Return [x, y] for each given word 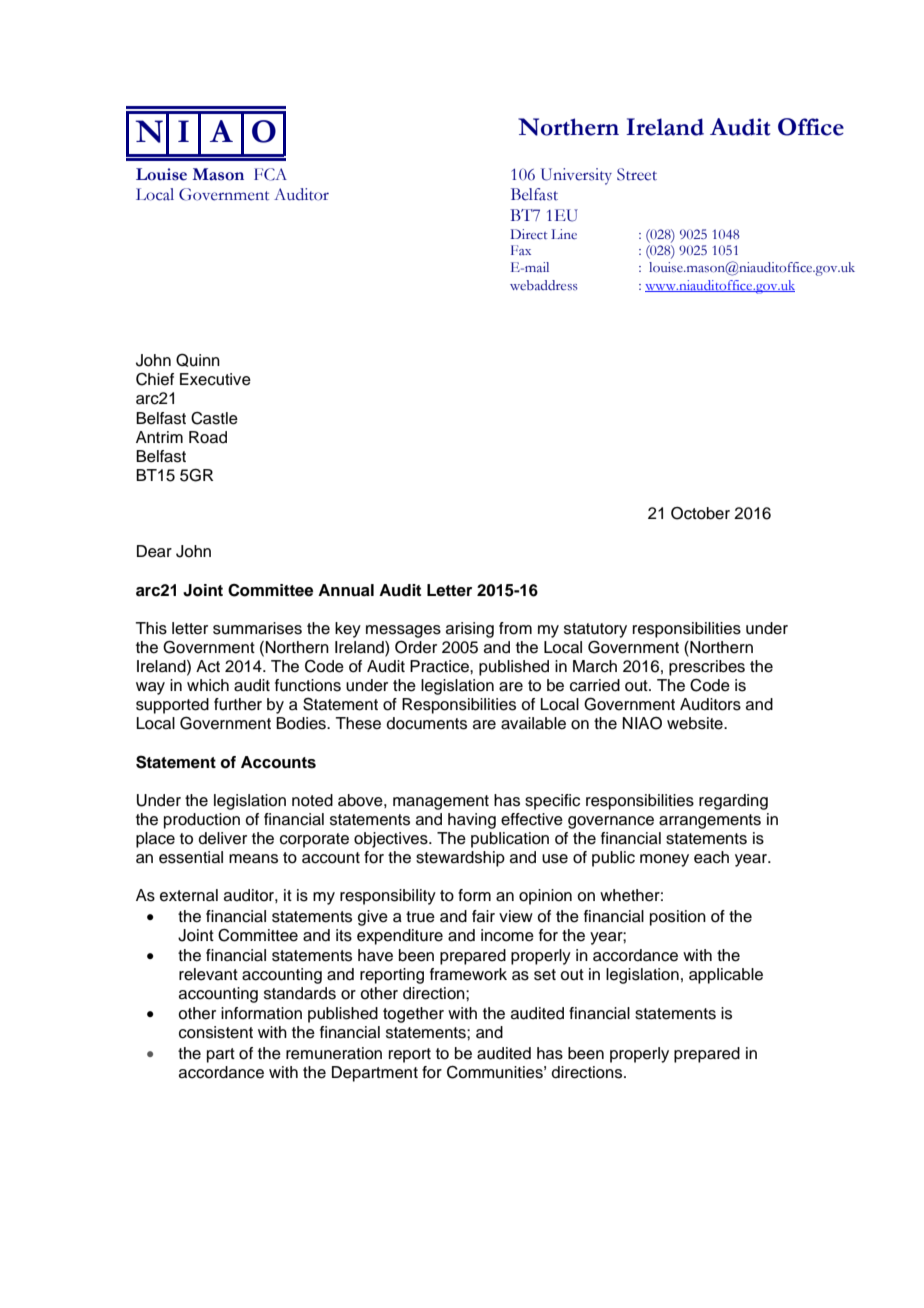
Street [637, 174]
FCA [270, 174]
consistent [216, 1032]
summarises [257, 628]
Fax [521, 250]
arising [470, 630]
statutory [595, 630]
